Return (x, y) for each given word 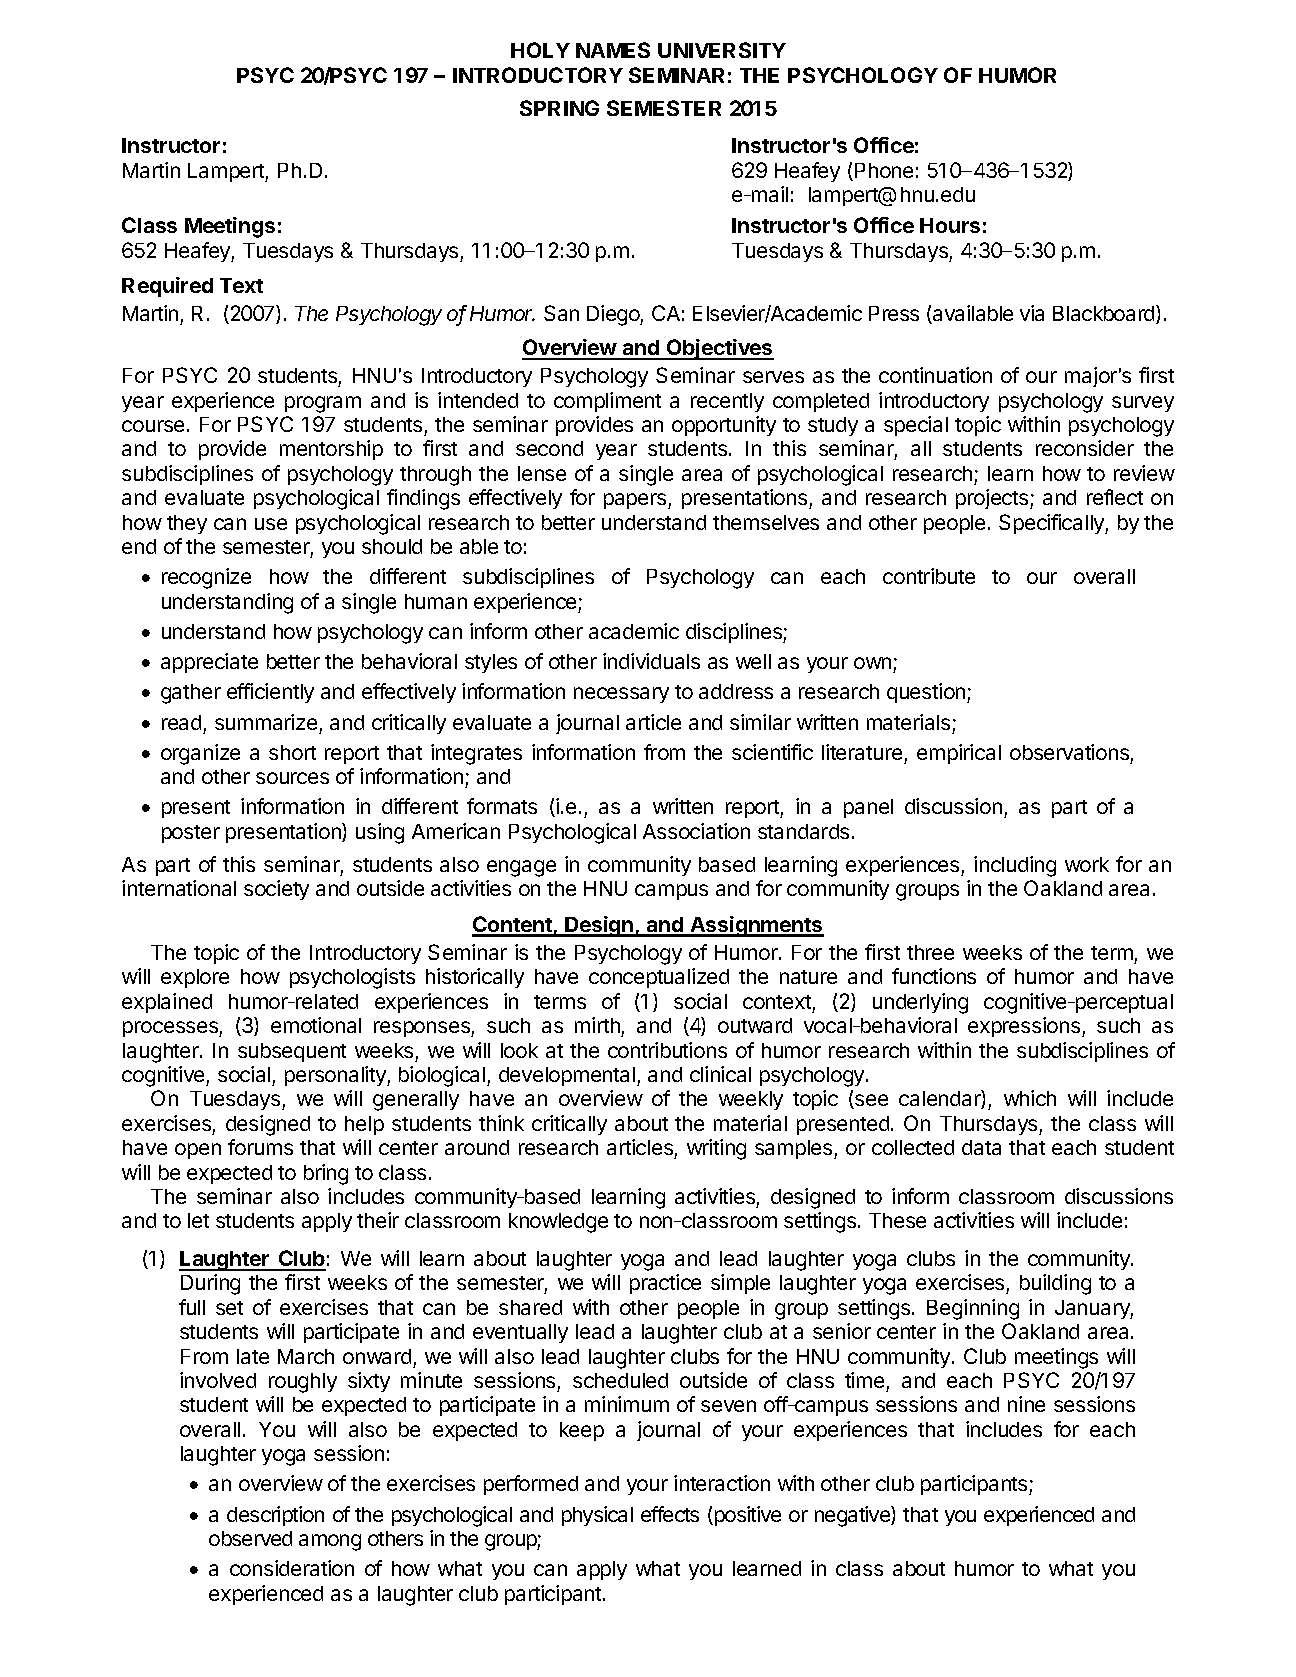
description (275, 1516)
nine (1026, 1404)
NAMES (613, 50)
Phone (884, 170)
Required (167, 287)
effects (670, 1514)
